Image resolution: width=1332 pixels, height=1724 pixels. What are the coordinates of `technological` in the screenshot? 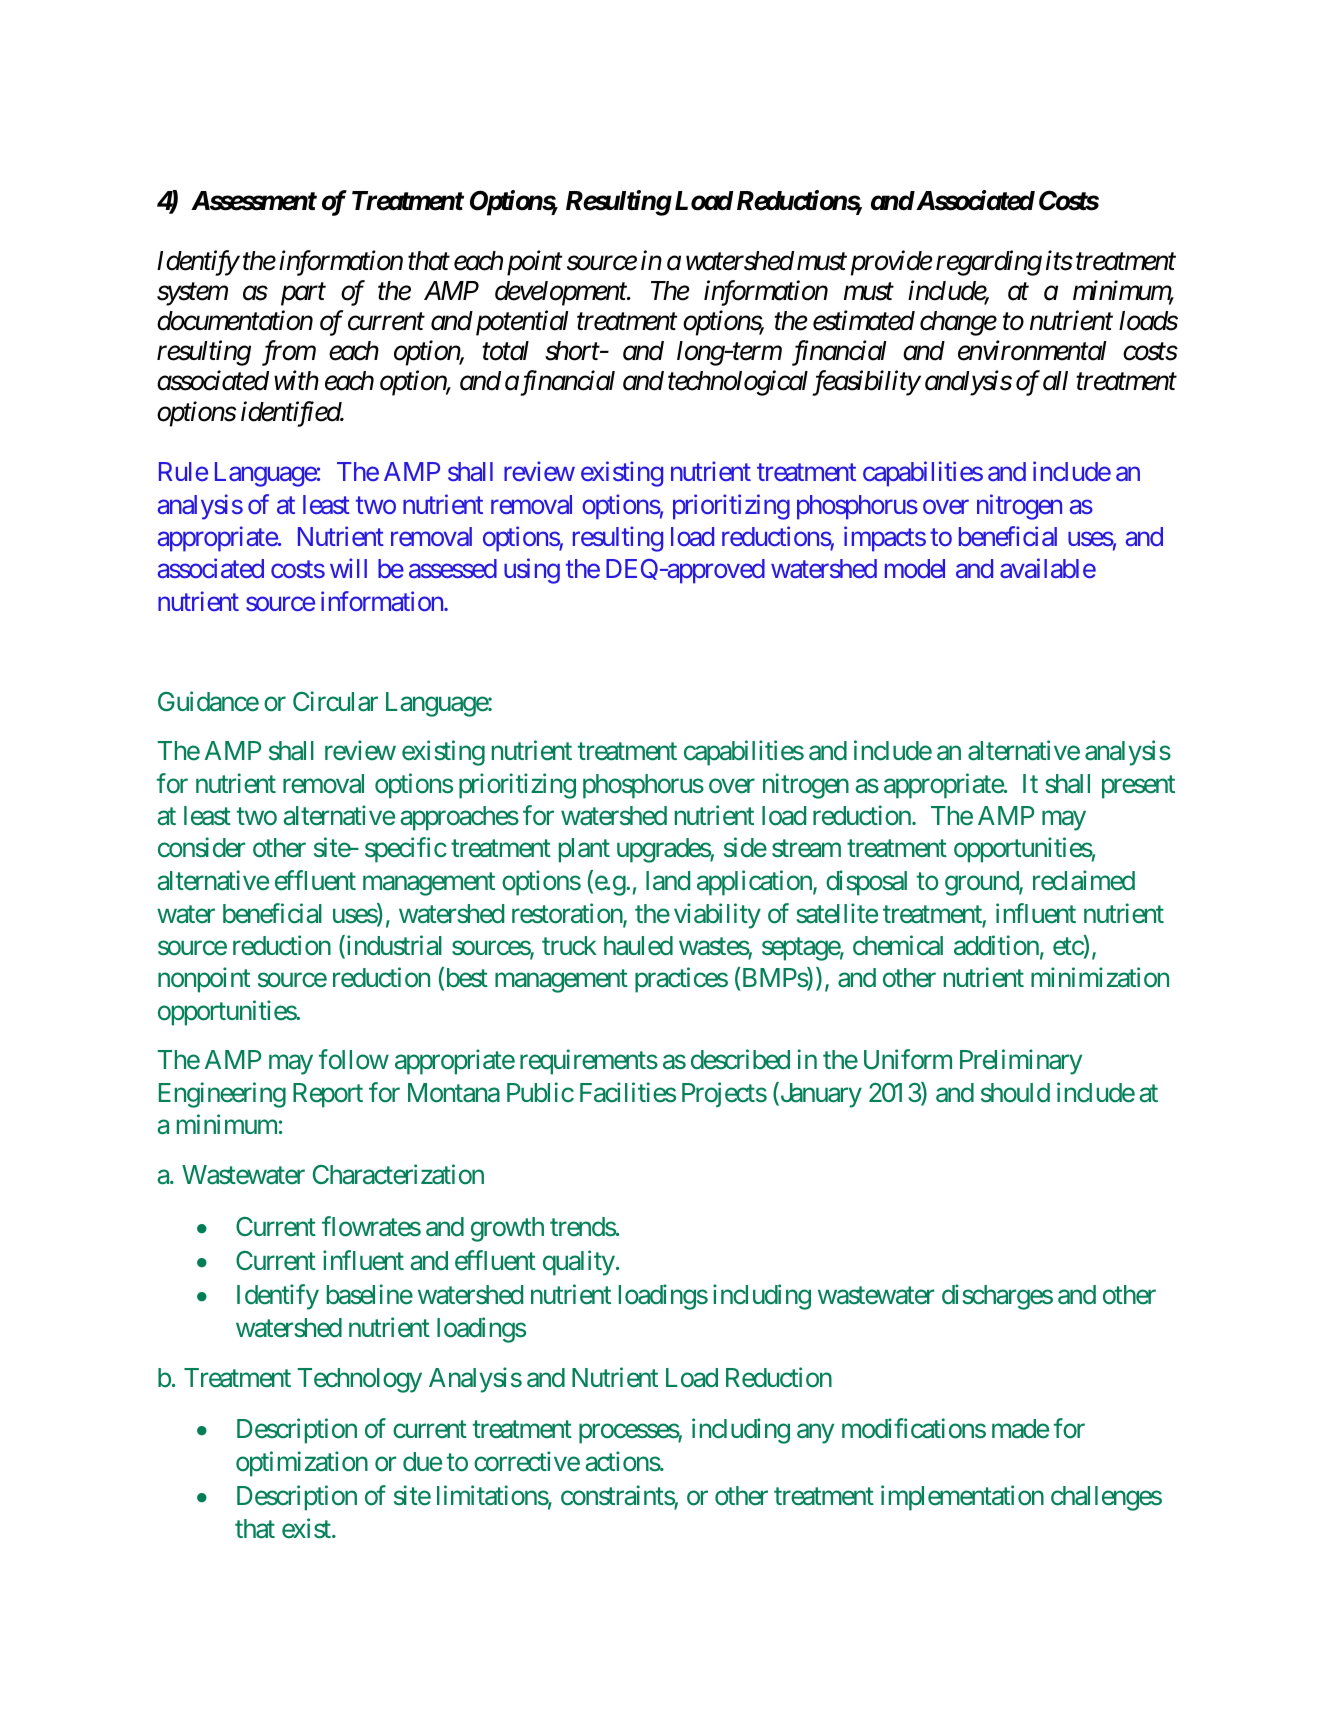 It's located at (738, 383).
